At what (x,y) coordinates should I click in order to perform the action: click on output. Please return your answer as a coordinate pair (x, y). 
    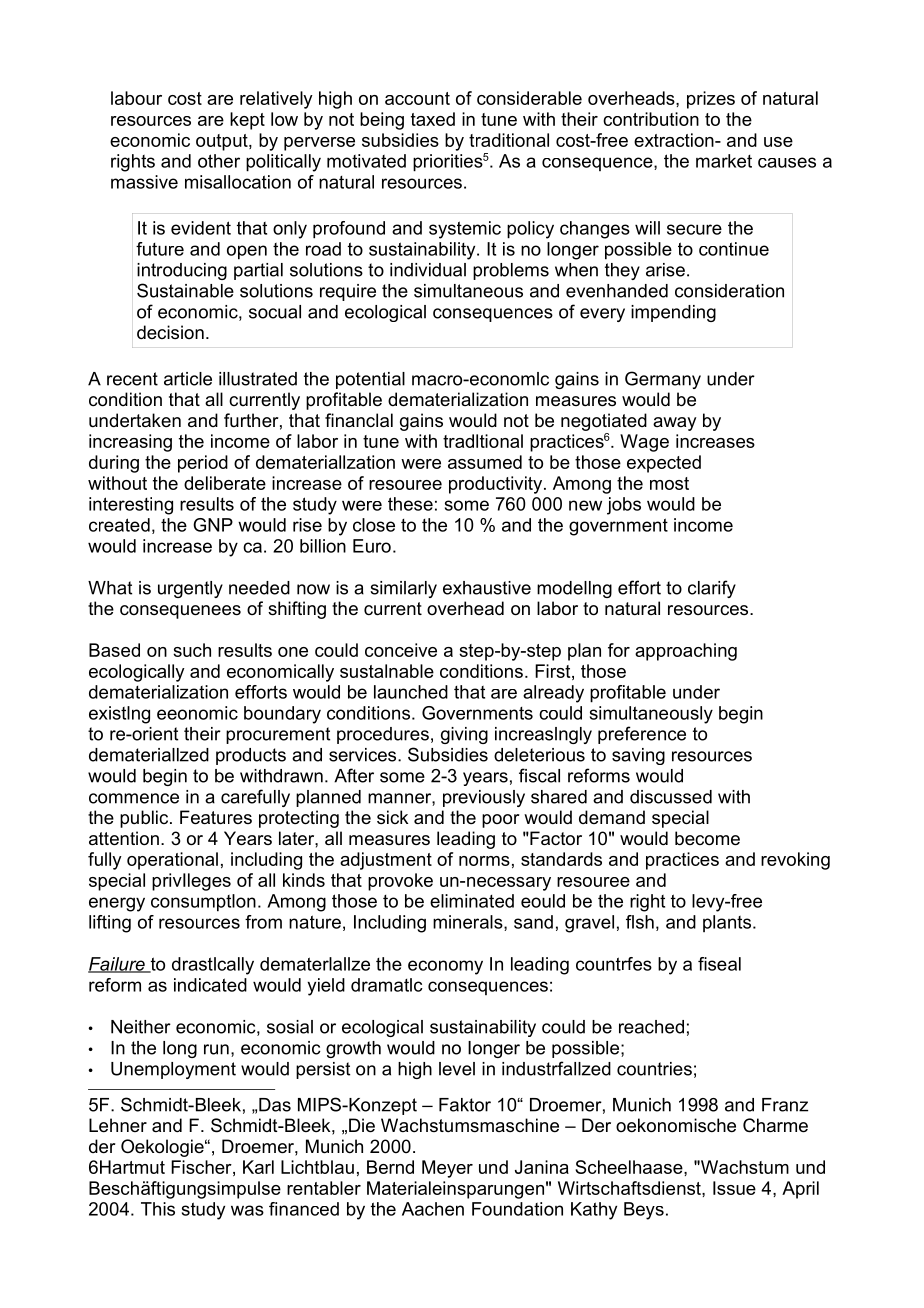
    Looking at the image, I should click on (223, 142).
